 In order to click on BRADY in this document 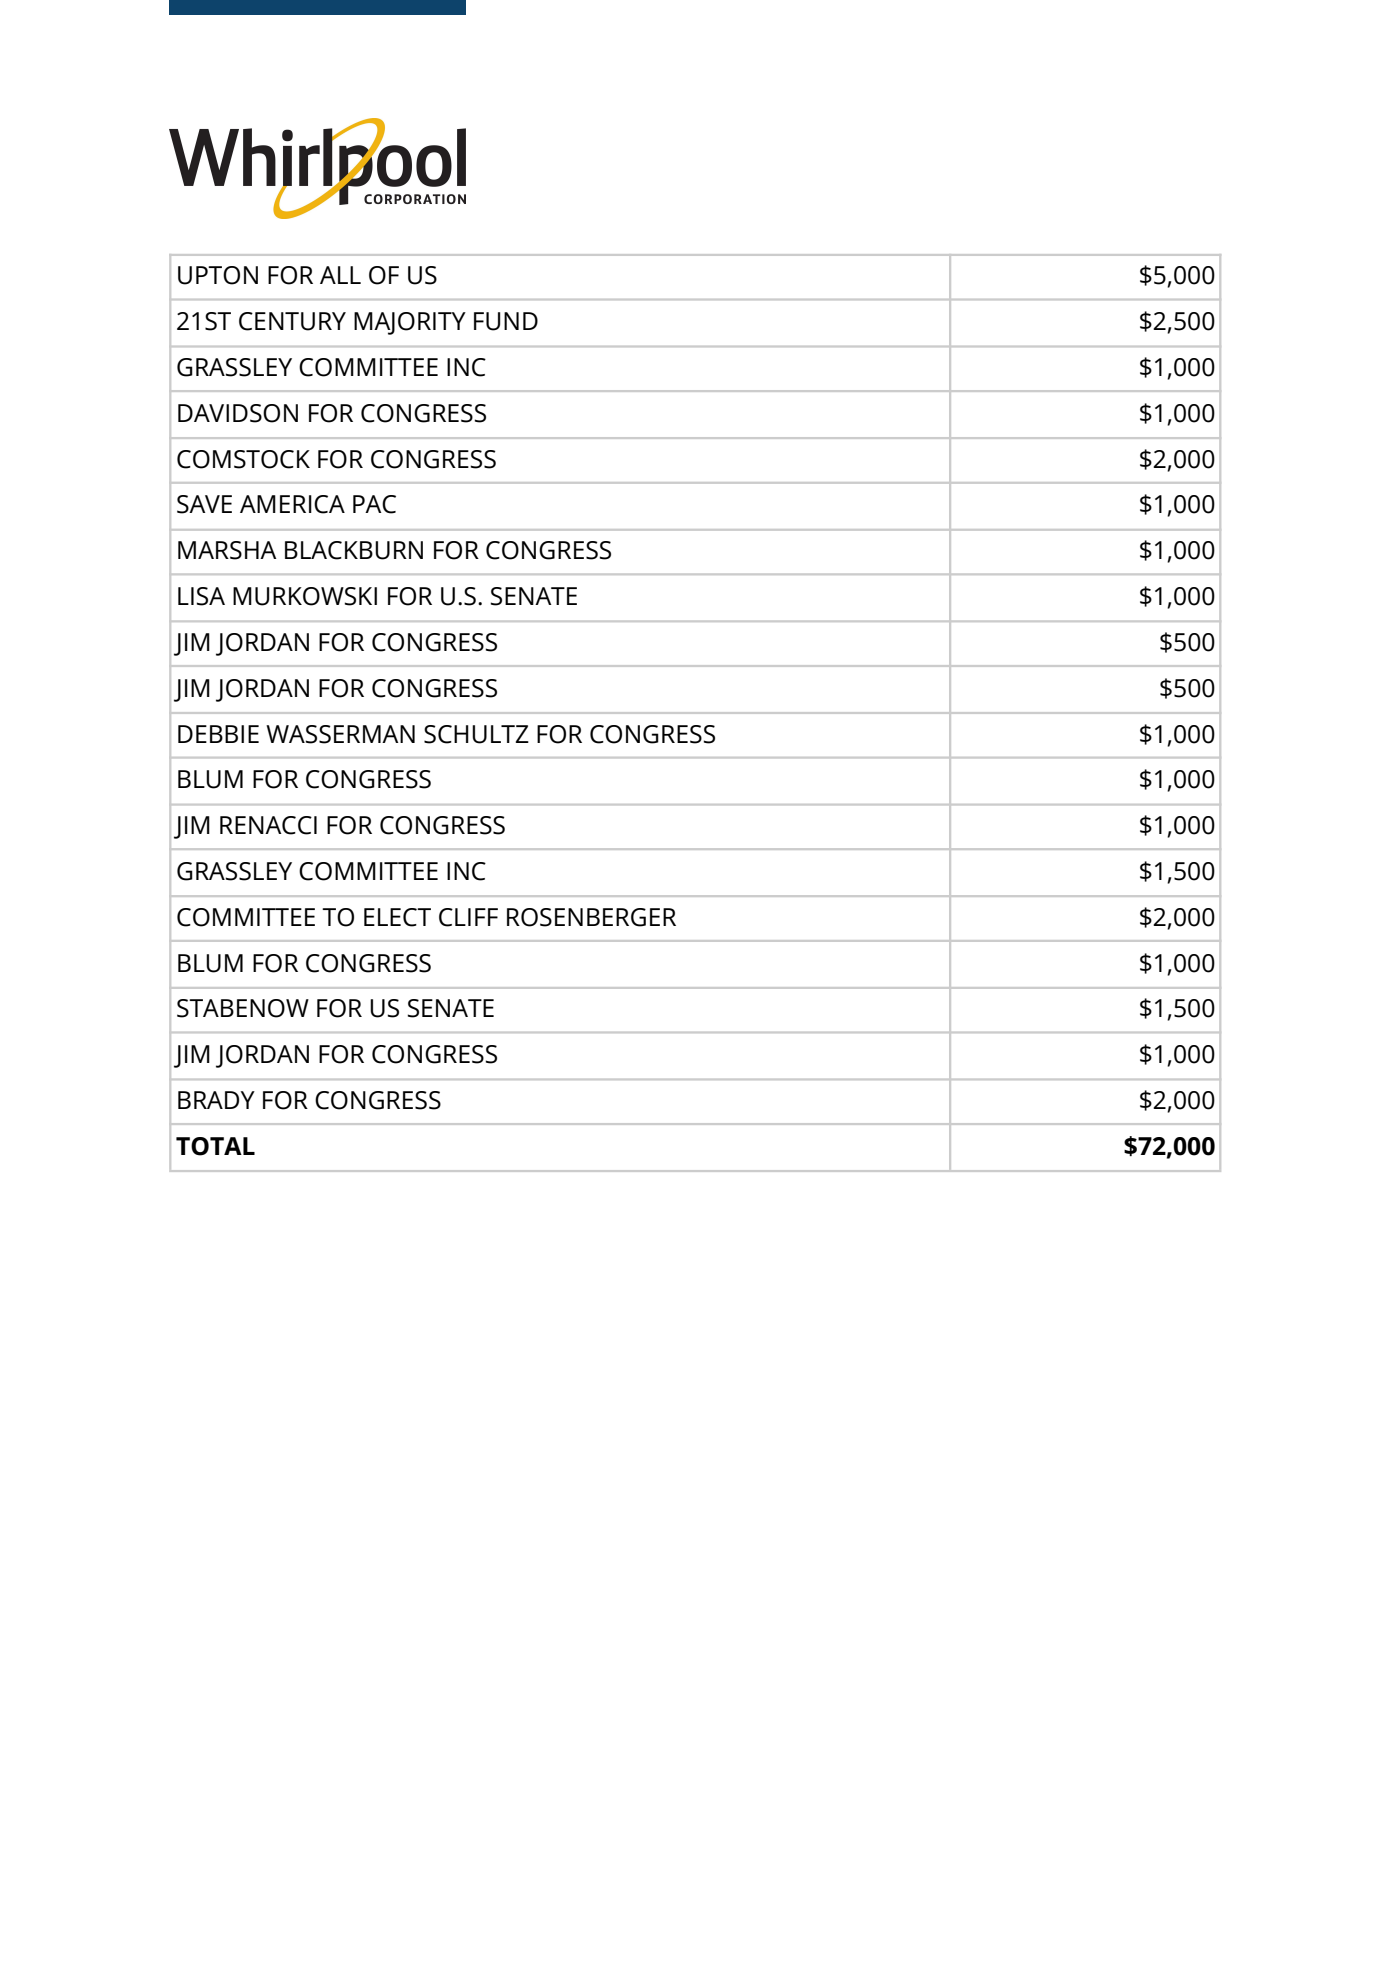, I will do `click(216, 1100)`.
